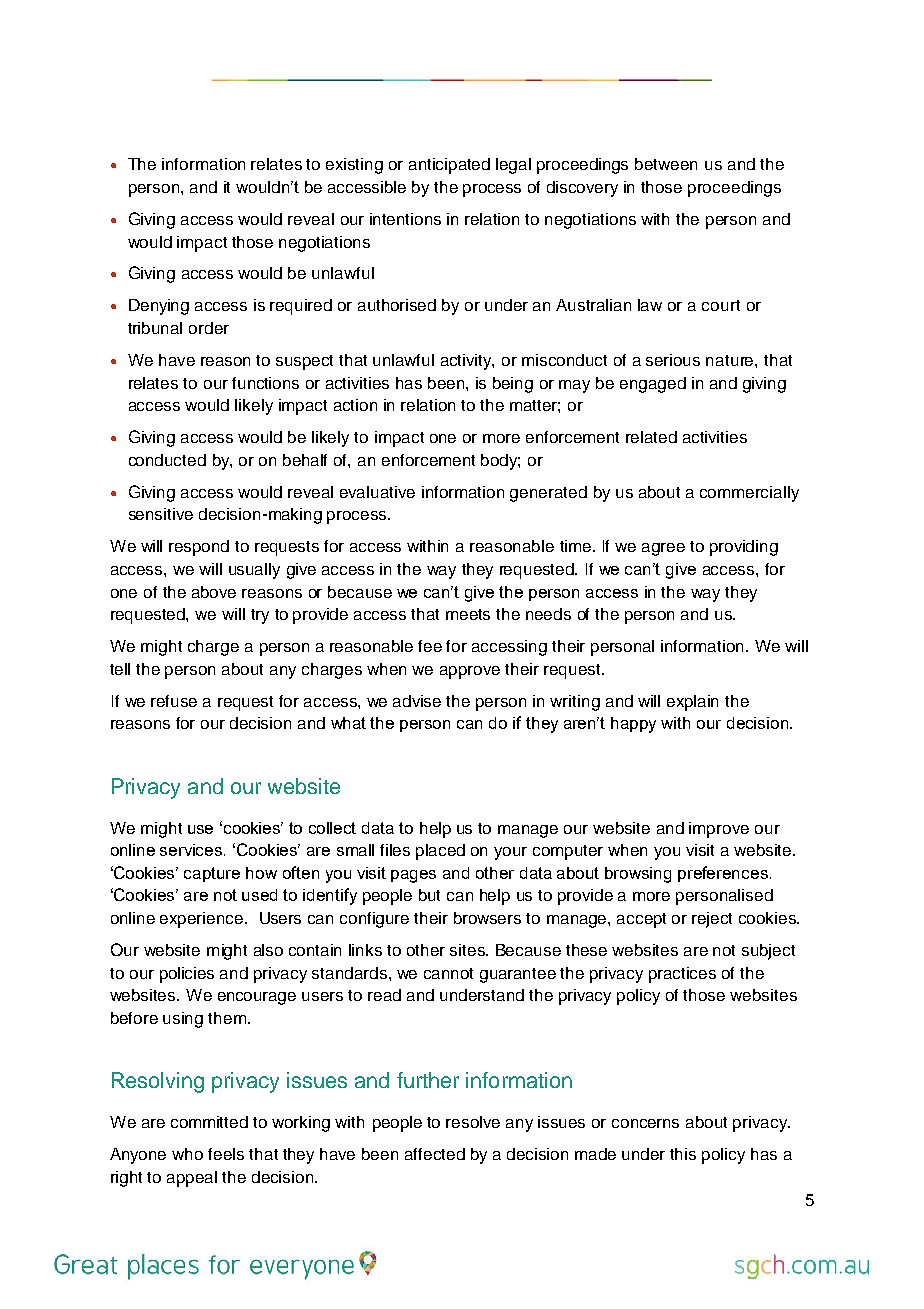 This document has height=1309, width=924. I want to click on activity, so click(467, 362).
